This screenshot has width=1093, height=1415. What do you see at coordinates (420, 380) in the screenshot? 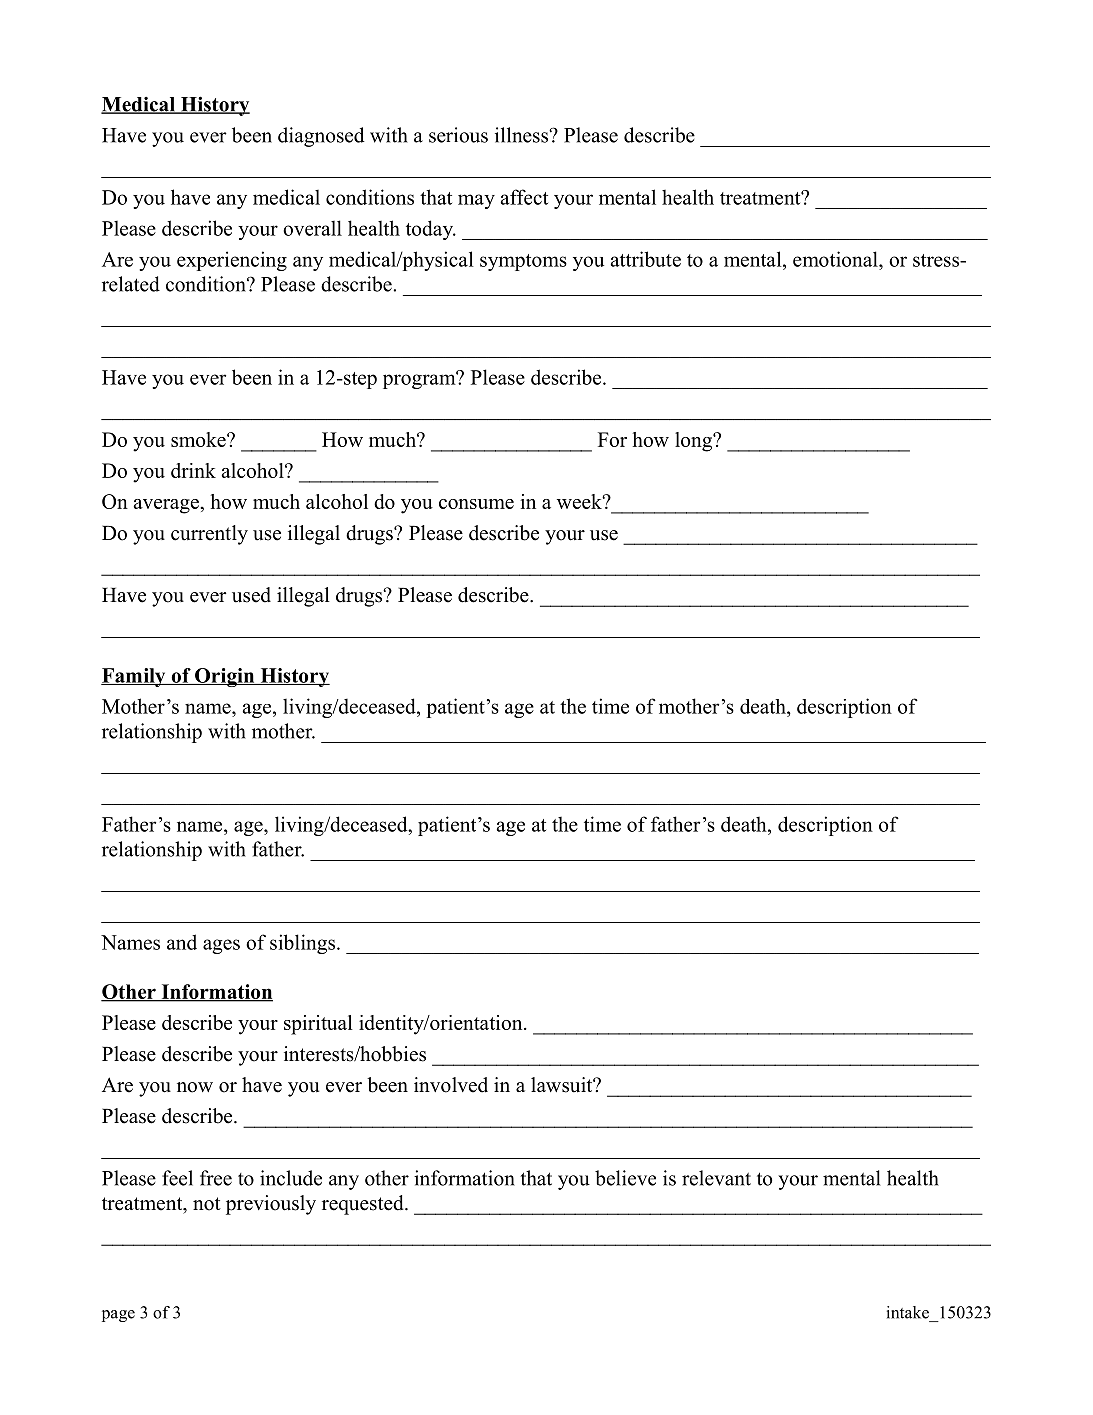
I see `program` at bounding box center [420, 380].
